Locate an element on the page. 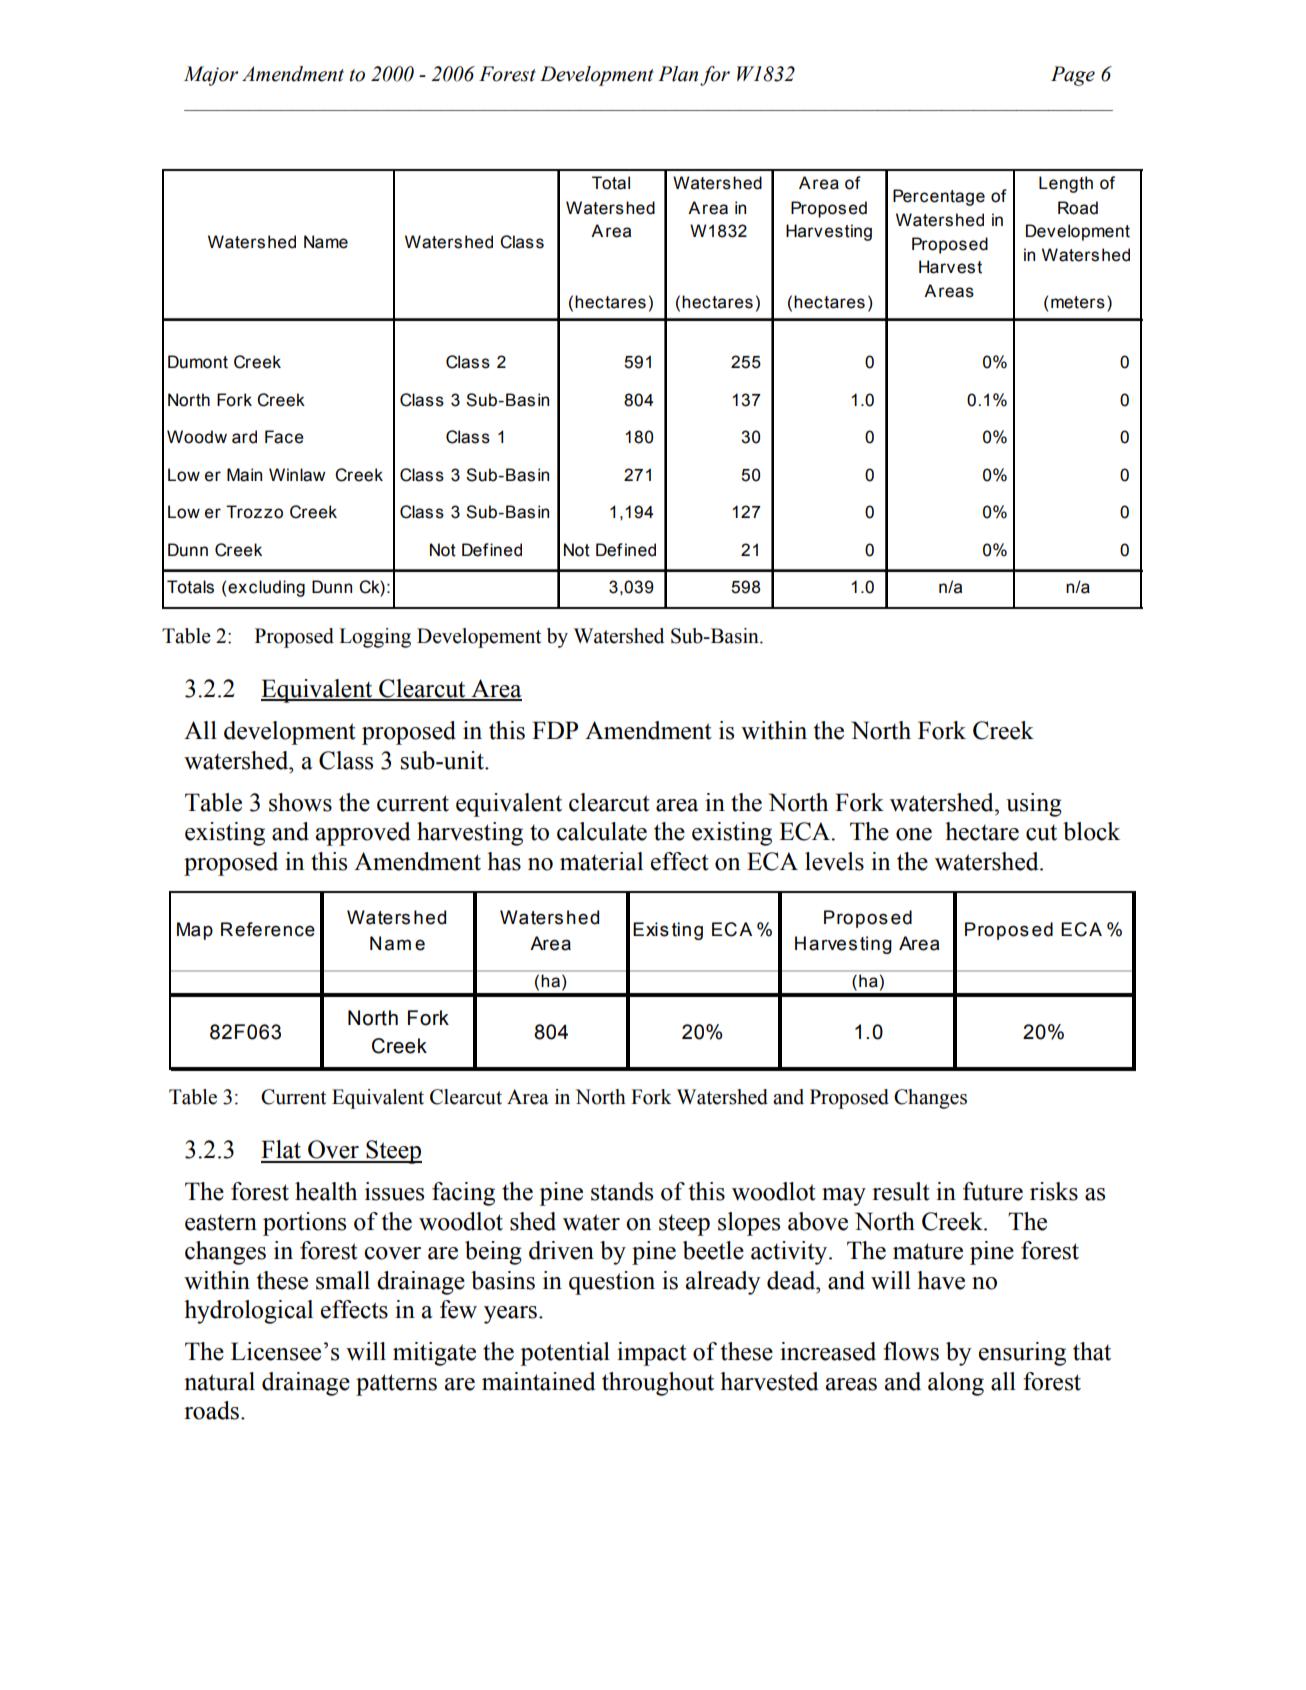 Image resolution: width=1306 pixels, height=1690 pixels. future is located at coordinates (993, 1191).
